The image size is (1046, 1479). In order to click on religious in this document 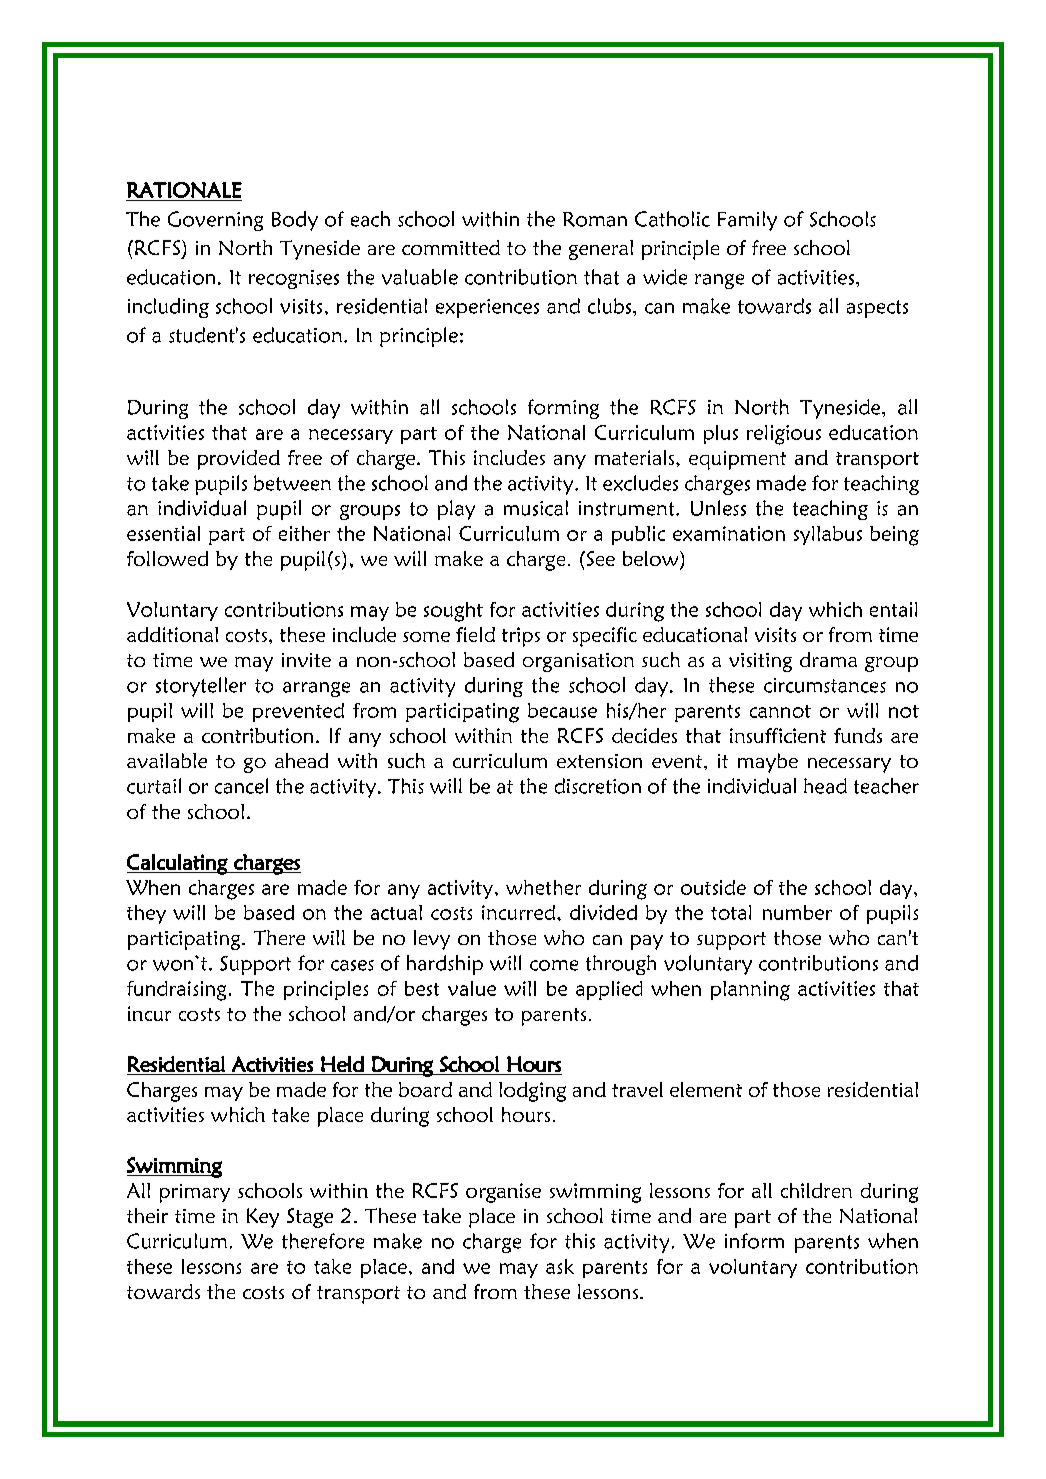, I will do `click(784, 435)`.
